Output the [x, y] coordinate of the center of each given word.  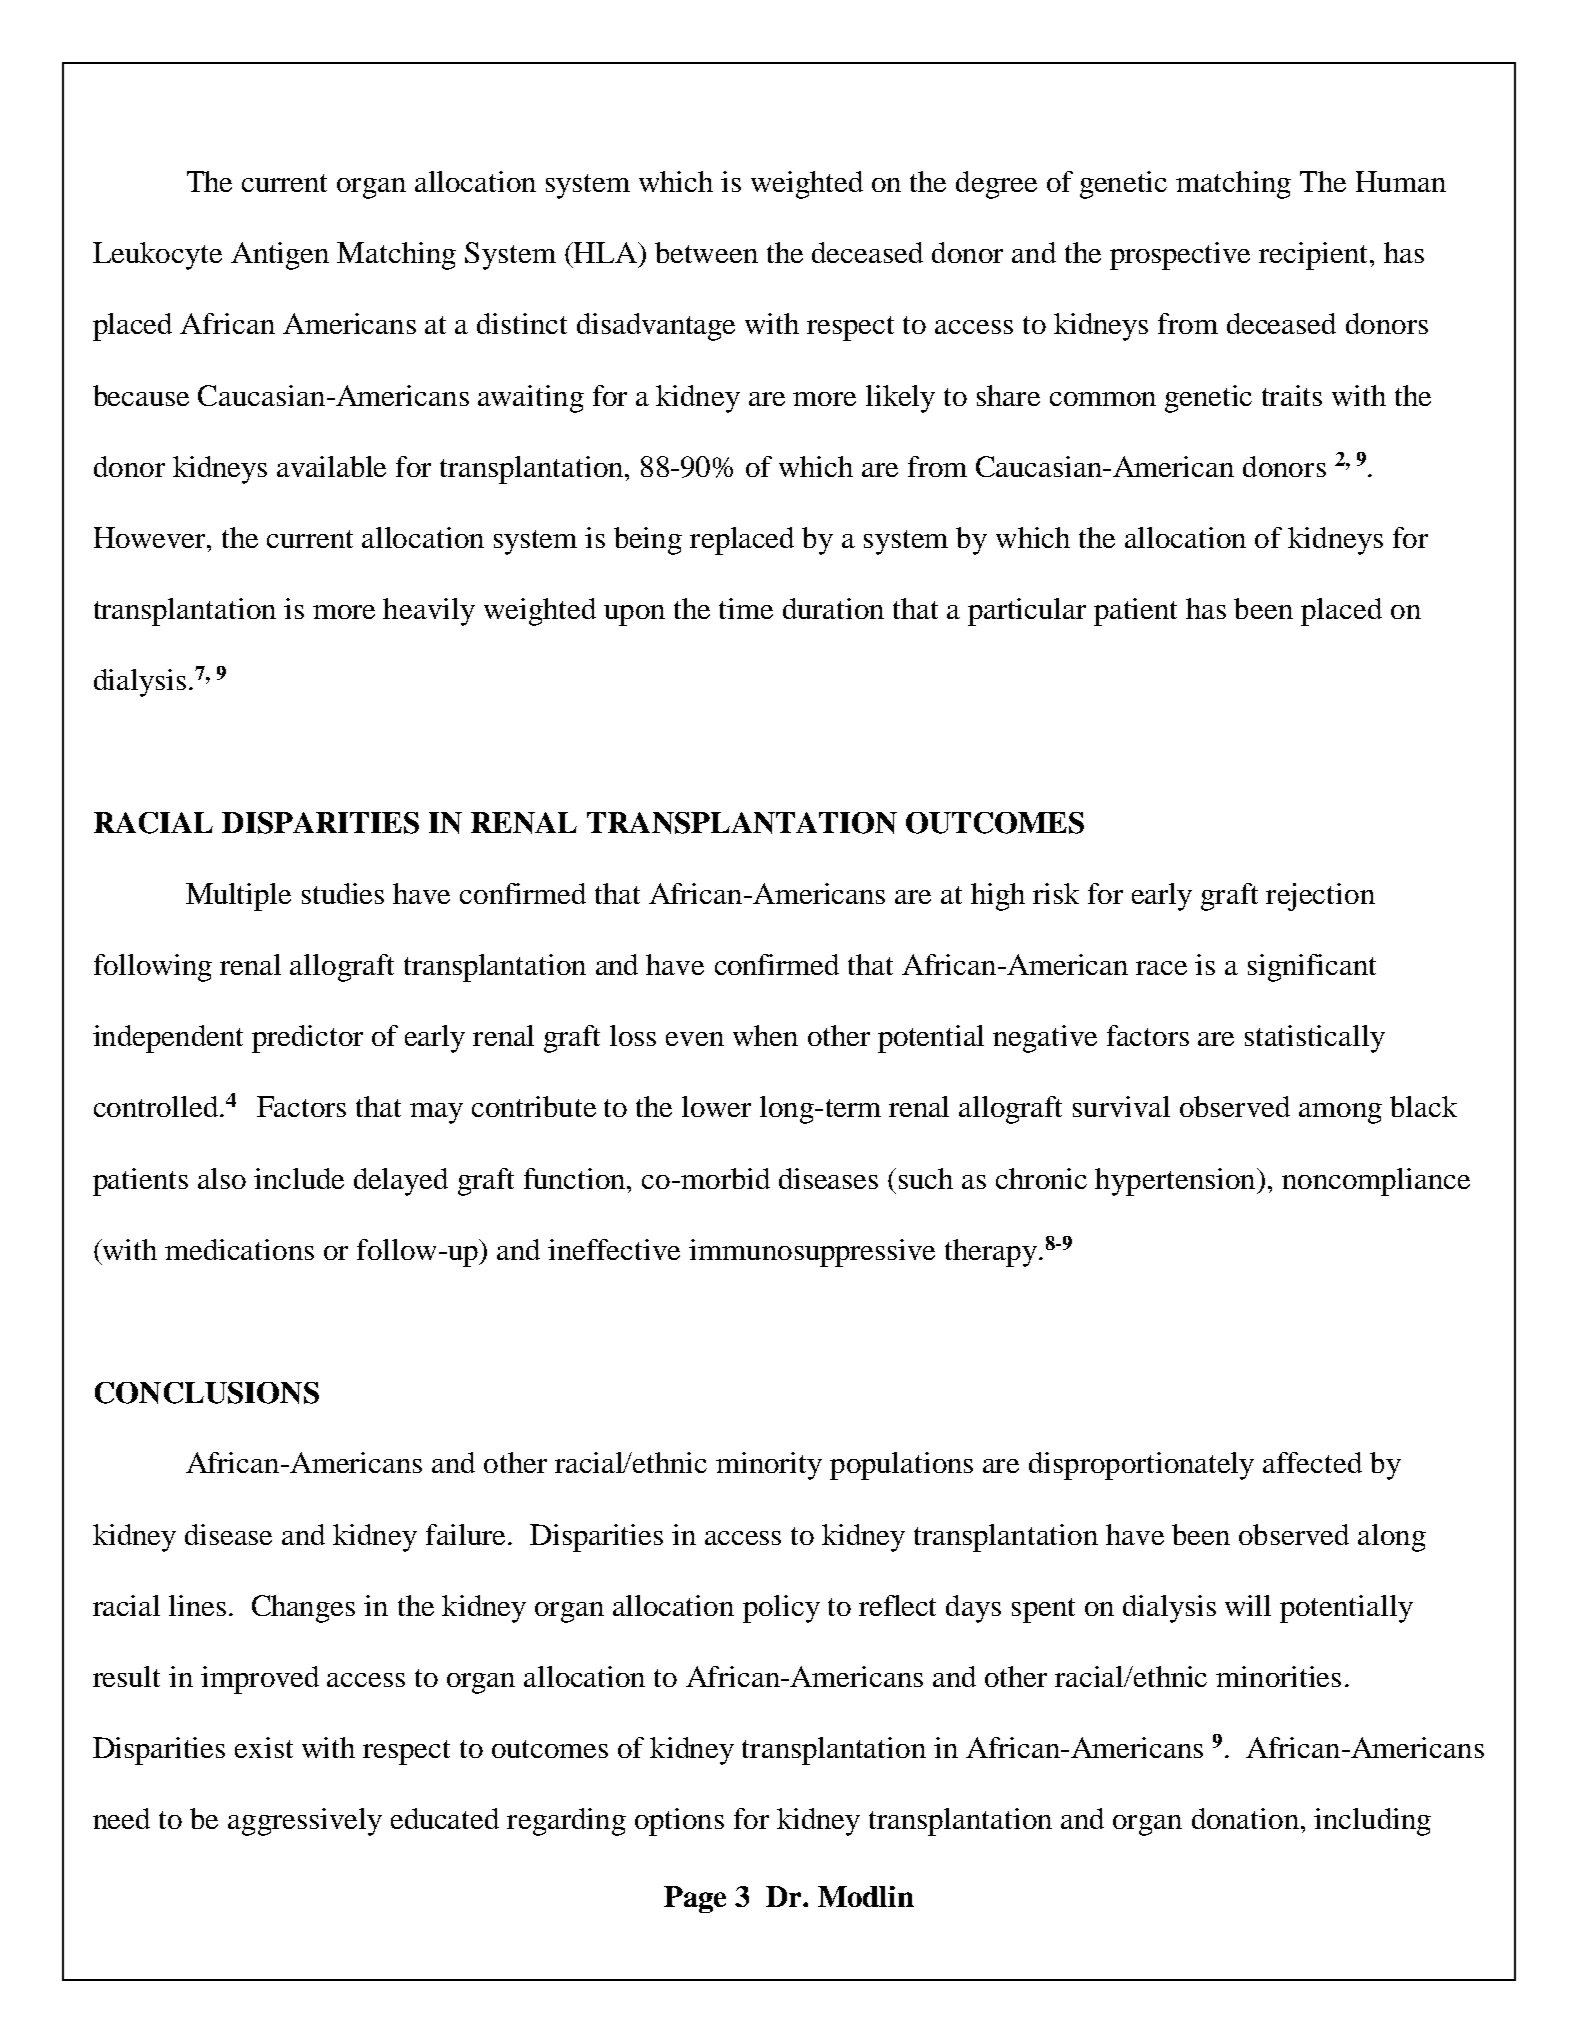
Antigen [280, 256]
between [706, 252]
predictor [307, 1039]
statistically [1315, 1039]
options [679, 1822]
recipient [1315, 256]
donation [1245, 1818]
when [765, 1035]
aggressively [305, 1822]
